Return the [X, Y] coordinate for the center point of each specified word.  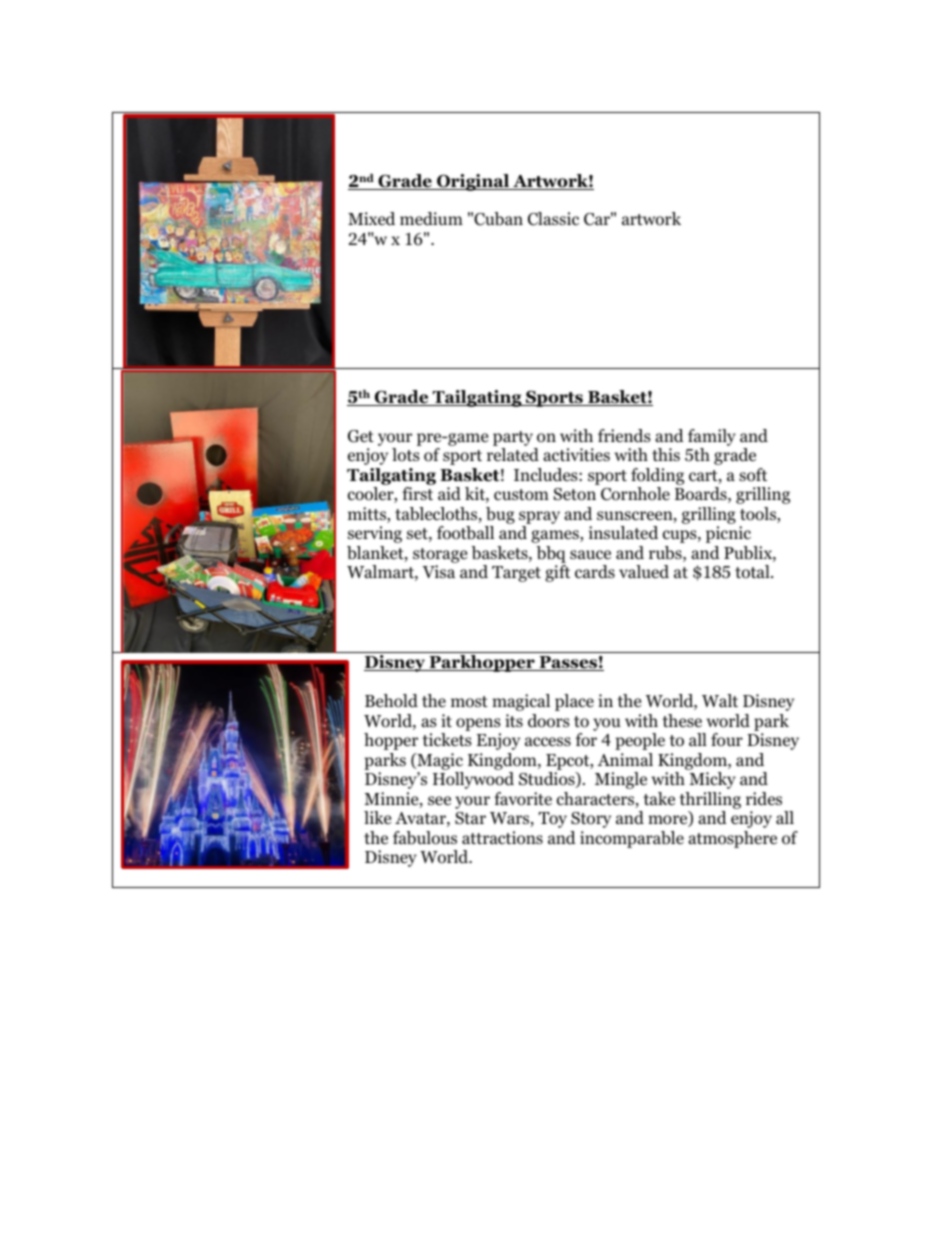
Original [473, 182]
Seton [575, 494]
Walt [720, 700]
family [712, 437]
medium [431, 219]
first [417, 493]
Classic [553, 219]
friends [624, 436]
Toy [553, 820]
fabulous [425, 838]
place [574, 702]
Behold [391, 701]
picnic [728, 534]
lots [406, 455]
